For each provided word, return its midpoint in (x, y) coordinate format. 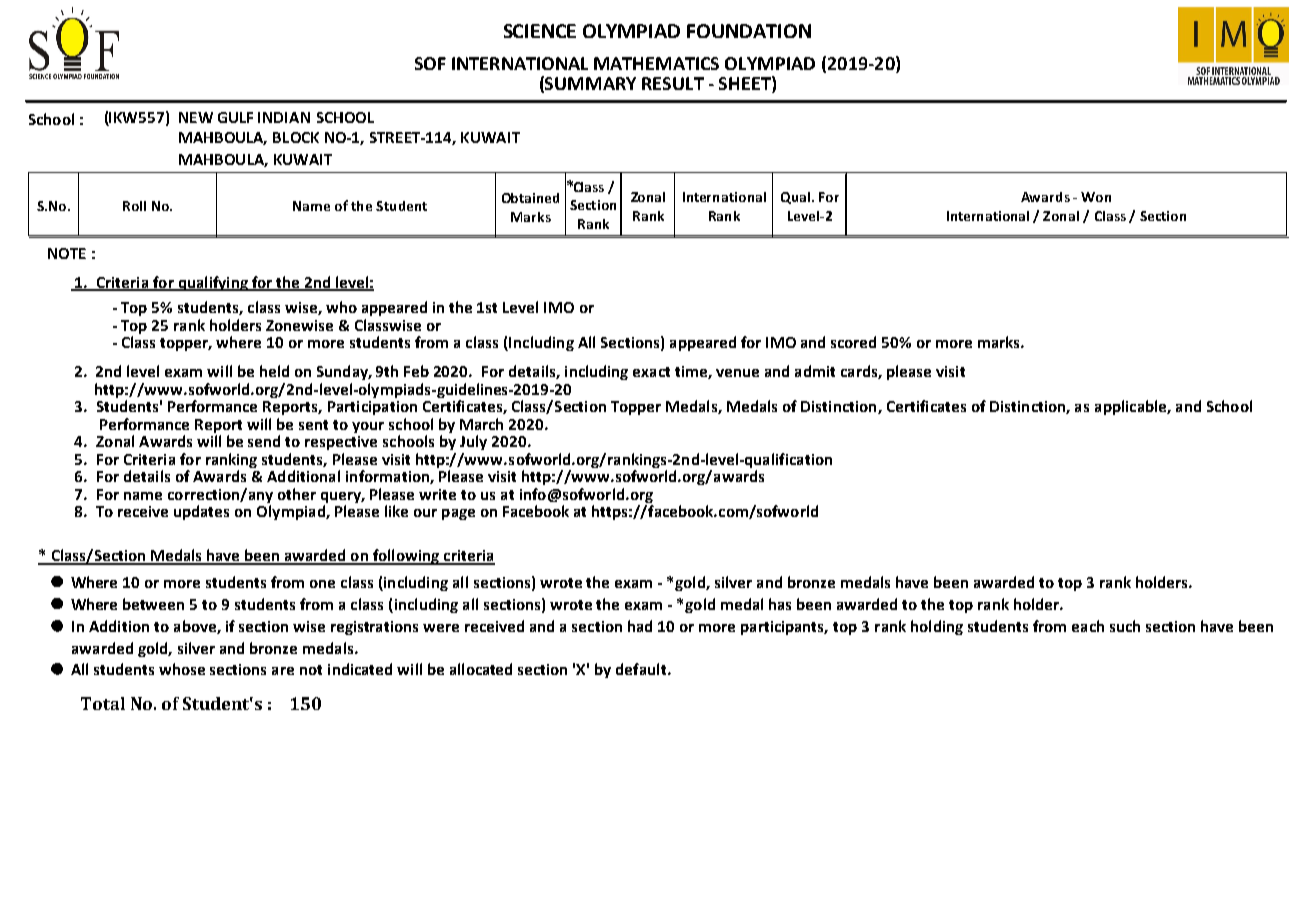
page (458, 514)
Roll (134, 206)
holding (937, 627)
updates (201, 512)
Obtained (530, 198)
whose (182, 669)
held (274, 371)
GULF (235, 117)
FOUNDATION (749, 31)
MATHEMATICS (656, 63)
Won (1096, 197)
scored (853, 342)
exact (651, 372)
